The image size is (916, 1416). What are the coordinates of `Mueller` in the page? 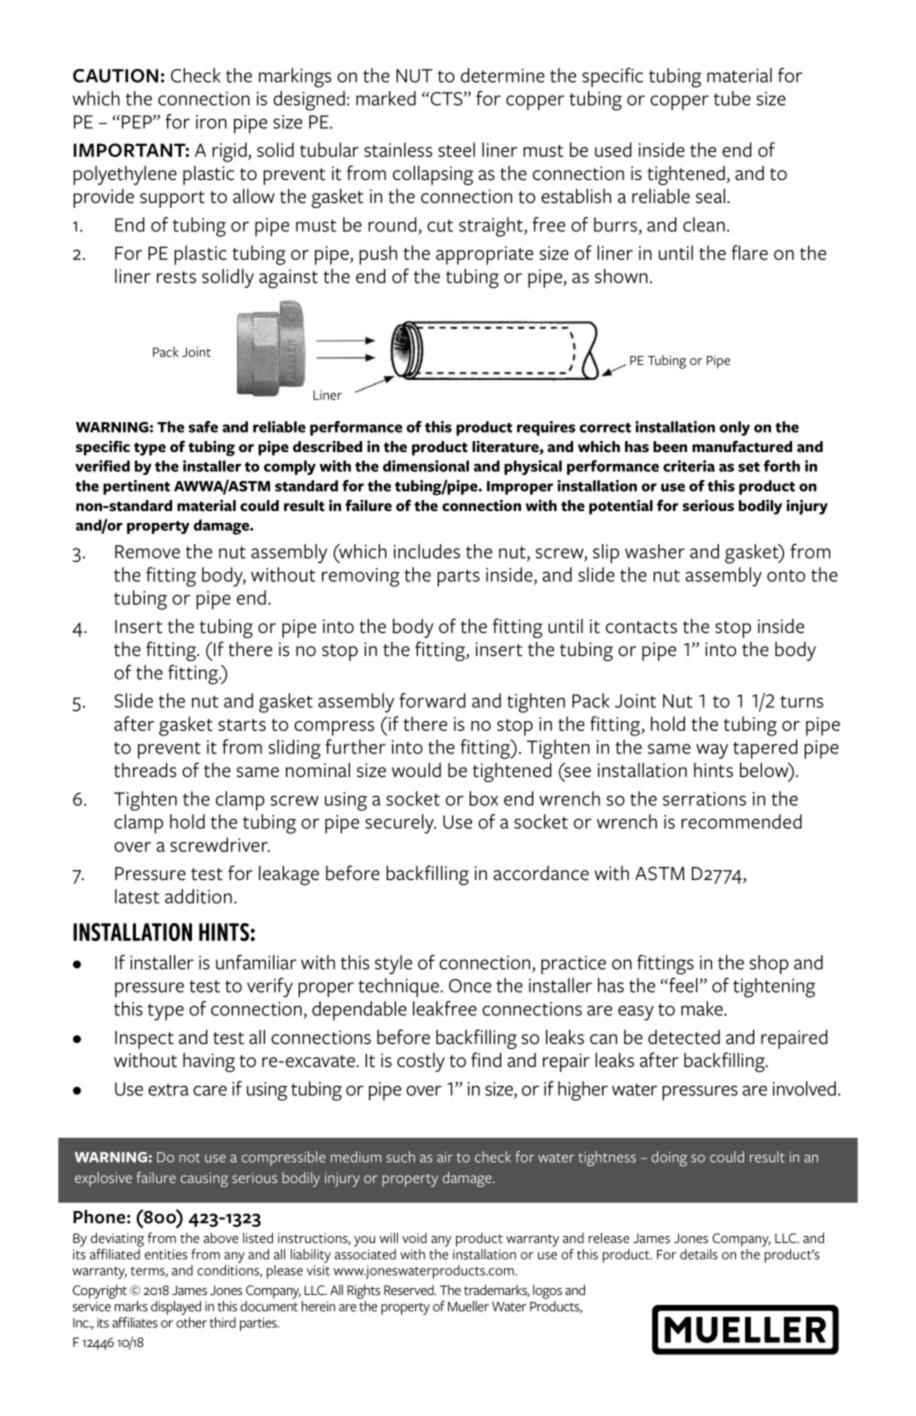 It's located at (468, 1306).
